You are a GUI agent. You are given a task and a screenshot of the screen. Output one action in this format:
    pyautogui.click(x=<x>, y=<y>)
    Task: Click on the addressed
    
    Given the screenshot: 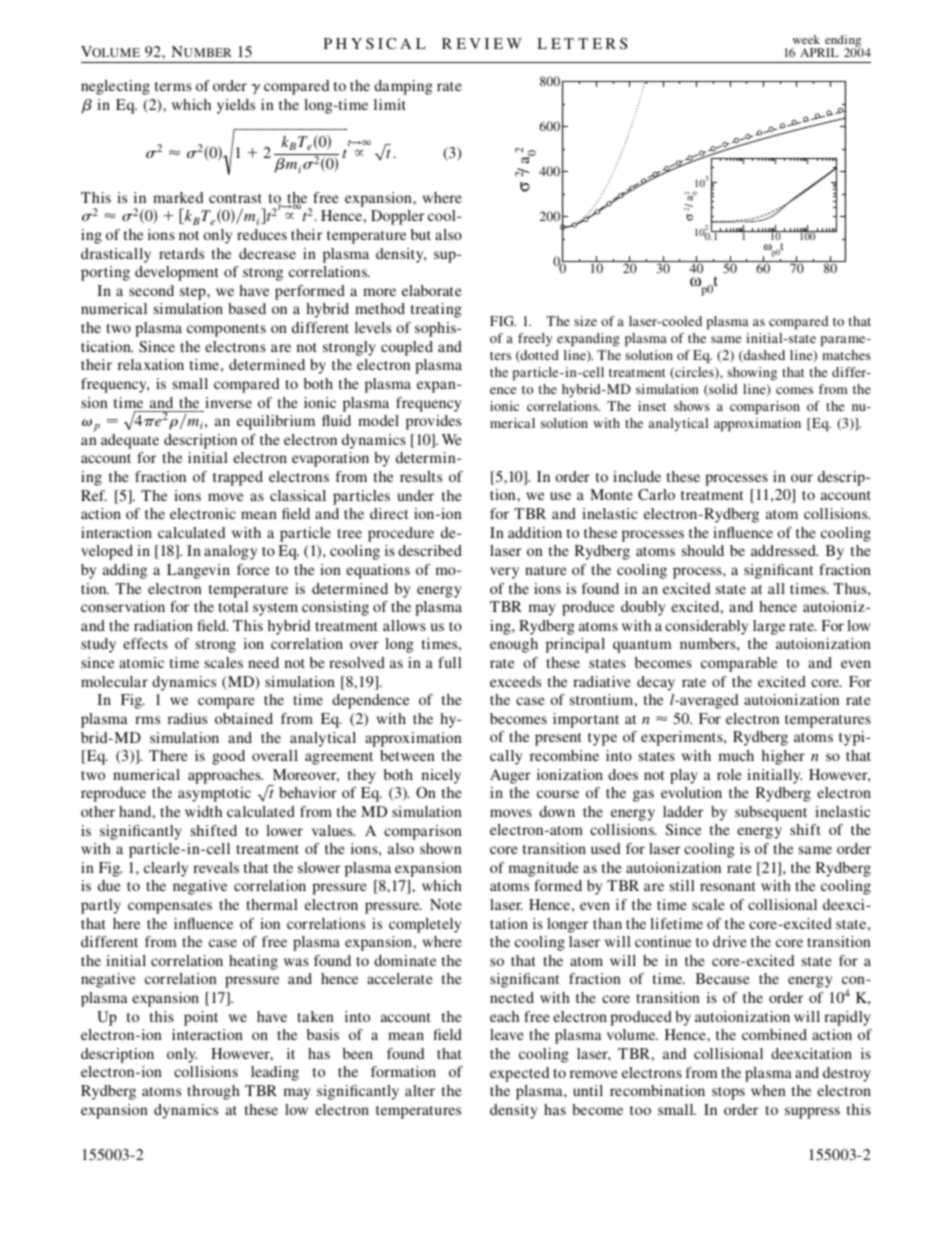 What is the action you would take?
    pyautogui.click(x=784, y=550)
